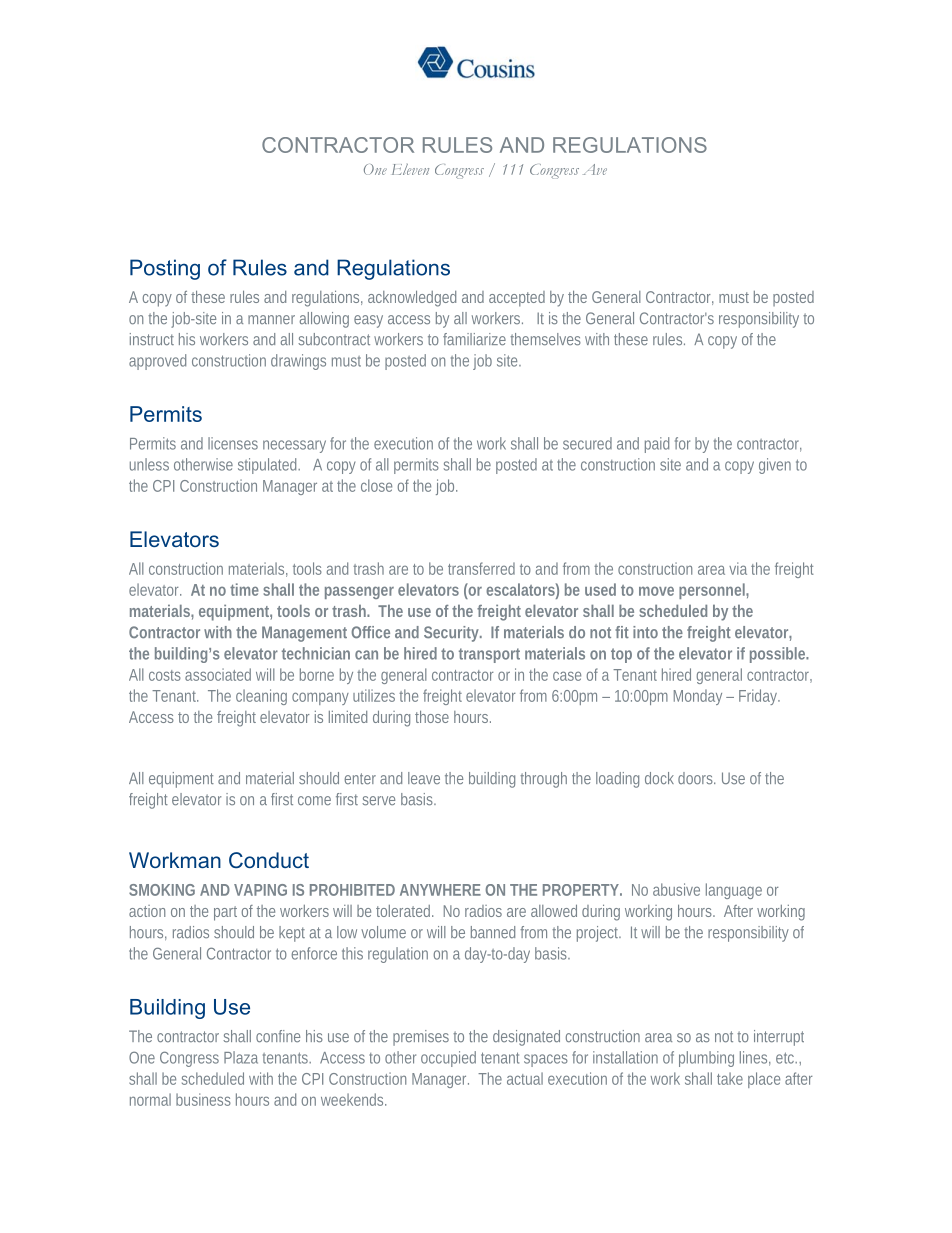 The width and height of the screenshot is (952, 1233). Describe the element at coordinates (376, 485) in the screenshot. I see `close` at that location.
